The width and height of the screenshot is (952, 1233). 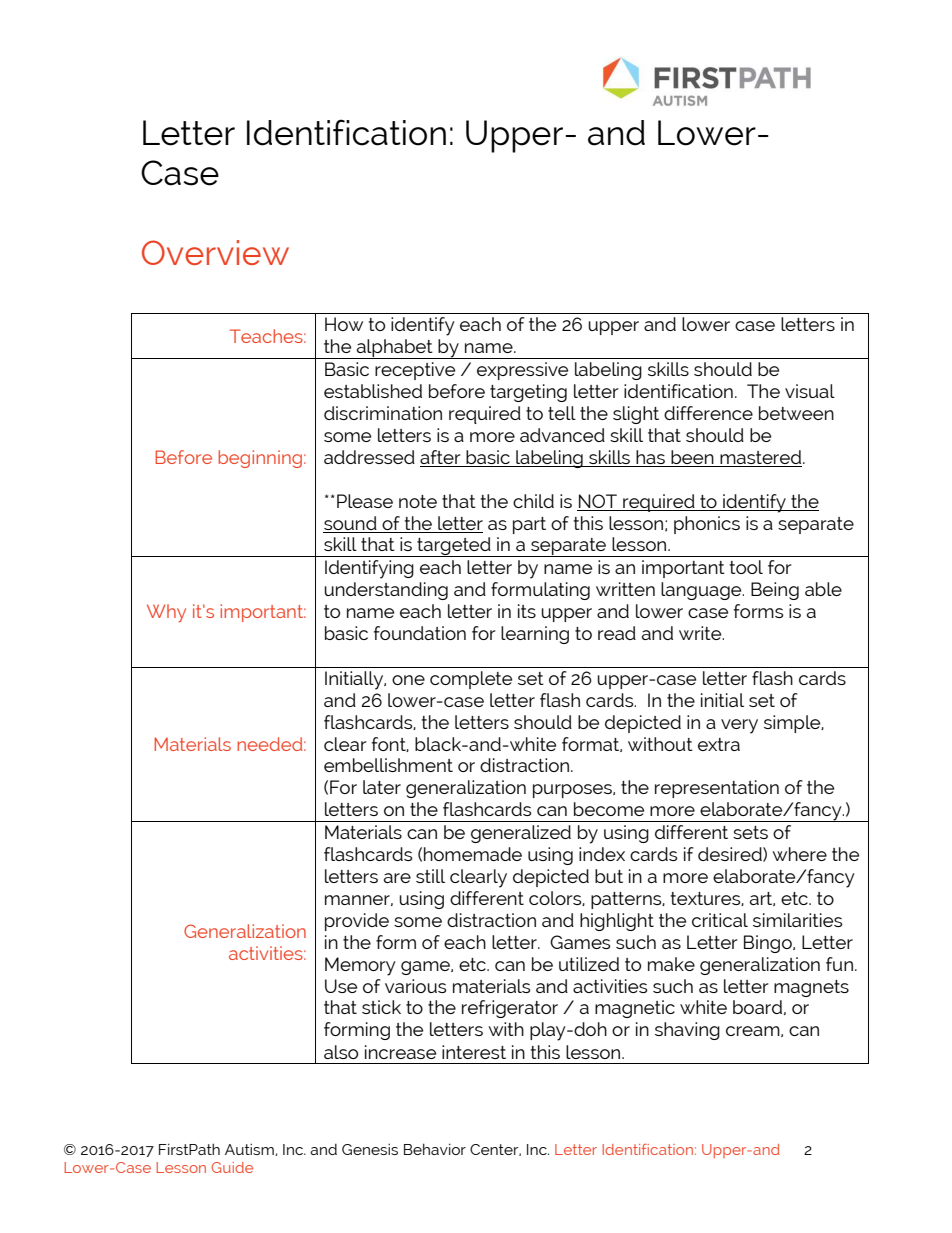 What do you see at coordinates (166, 613) in the screenshot?
I see `Why` at bounding box center [166, 613].
